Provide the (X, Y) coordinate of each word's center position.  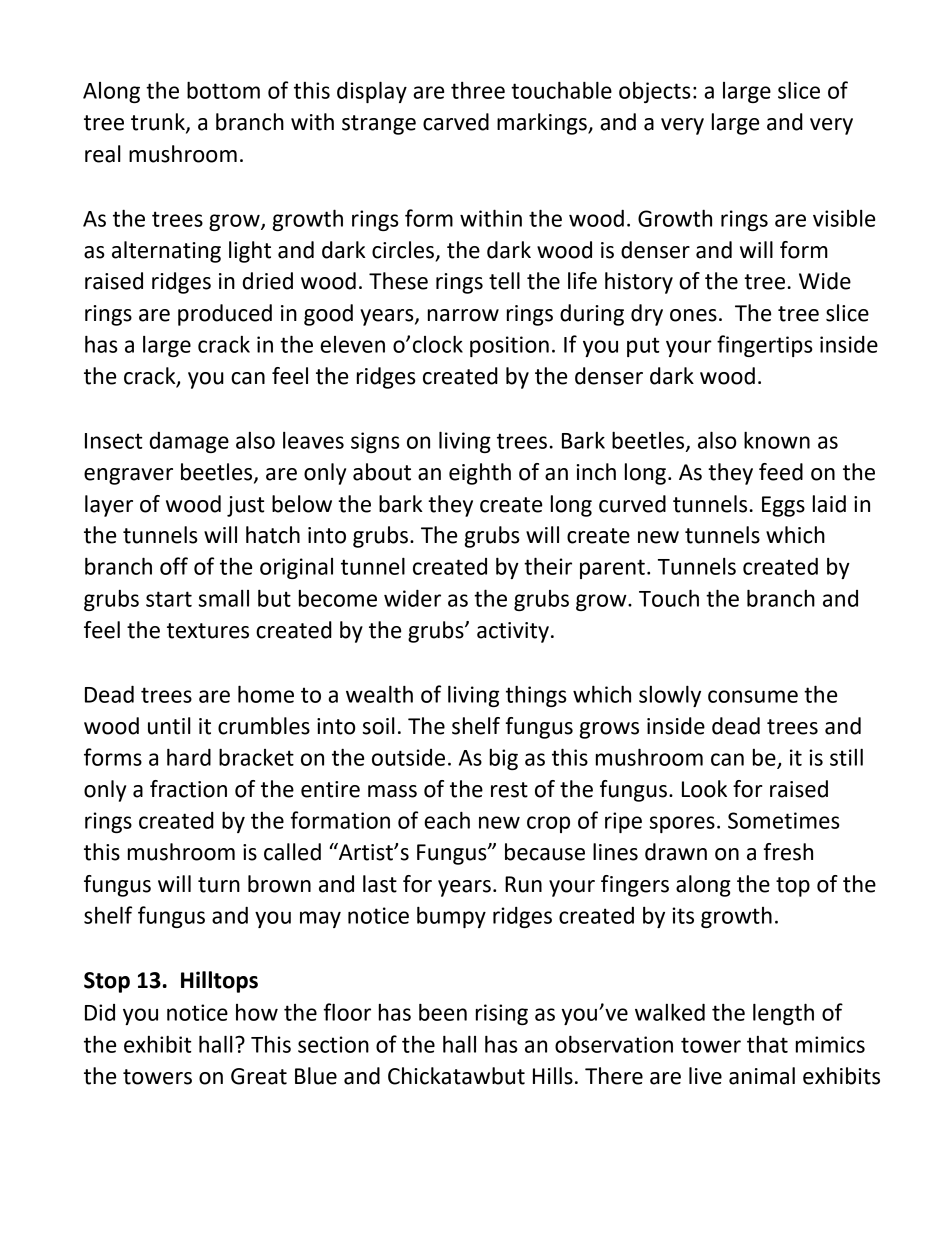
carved (456, 122)
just (245, 506)
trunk (159, 123)
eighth (480, 474)
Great (259, 1076)
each (447, 820)
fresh (788, 852)
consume (753, 696)
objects (655, 92)
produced (225, 315)
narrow (463, 315)
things (536, 696)
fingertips (765, 346)
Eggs (783, 506)
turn (219, 885)
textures (208, 631)
